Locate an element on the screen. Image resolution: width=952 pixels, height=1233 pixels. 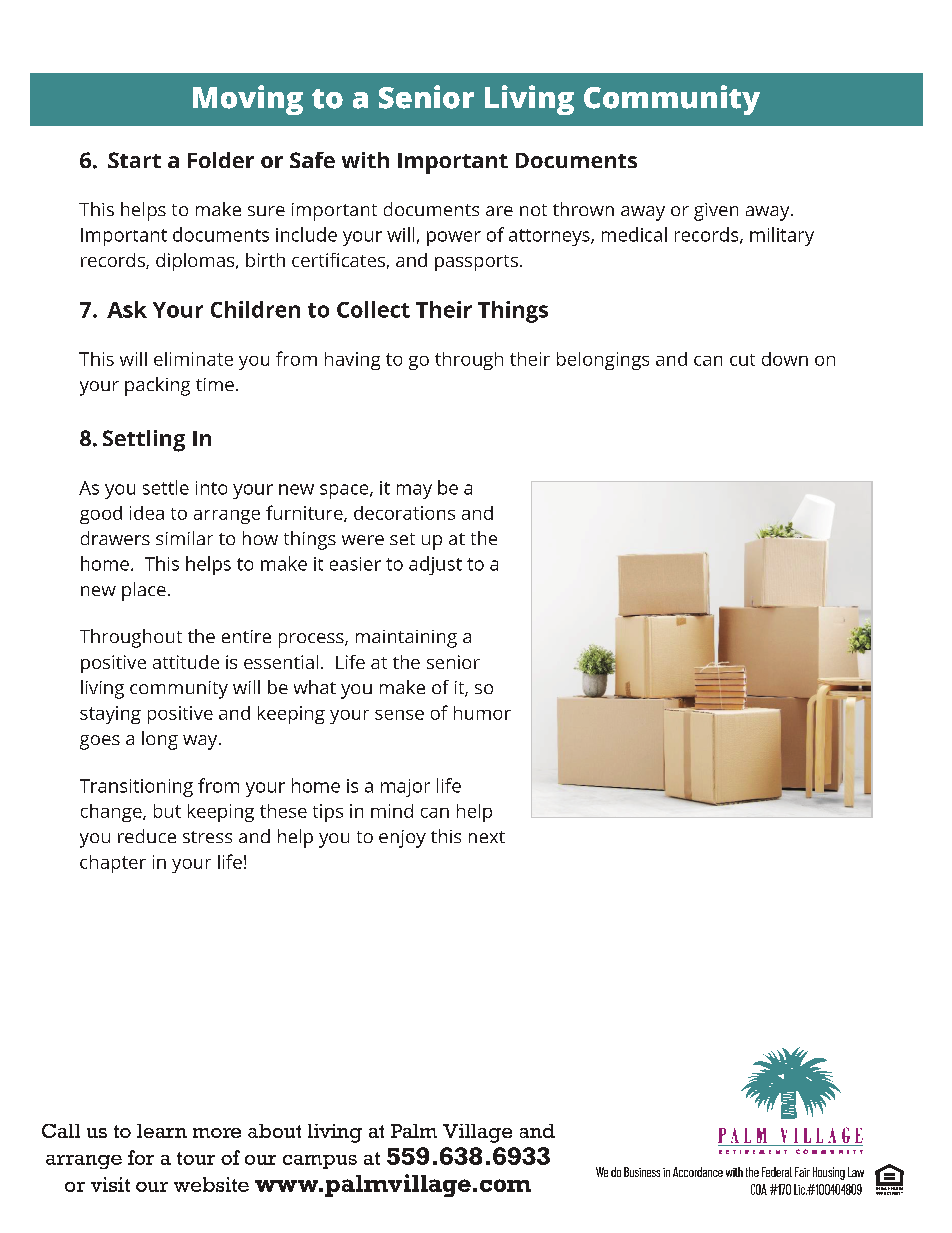
are is located at coordinates (499, 211).
